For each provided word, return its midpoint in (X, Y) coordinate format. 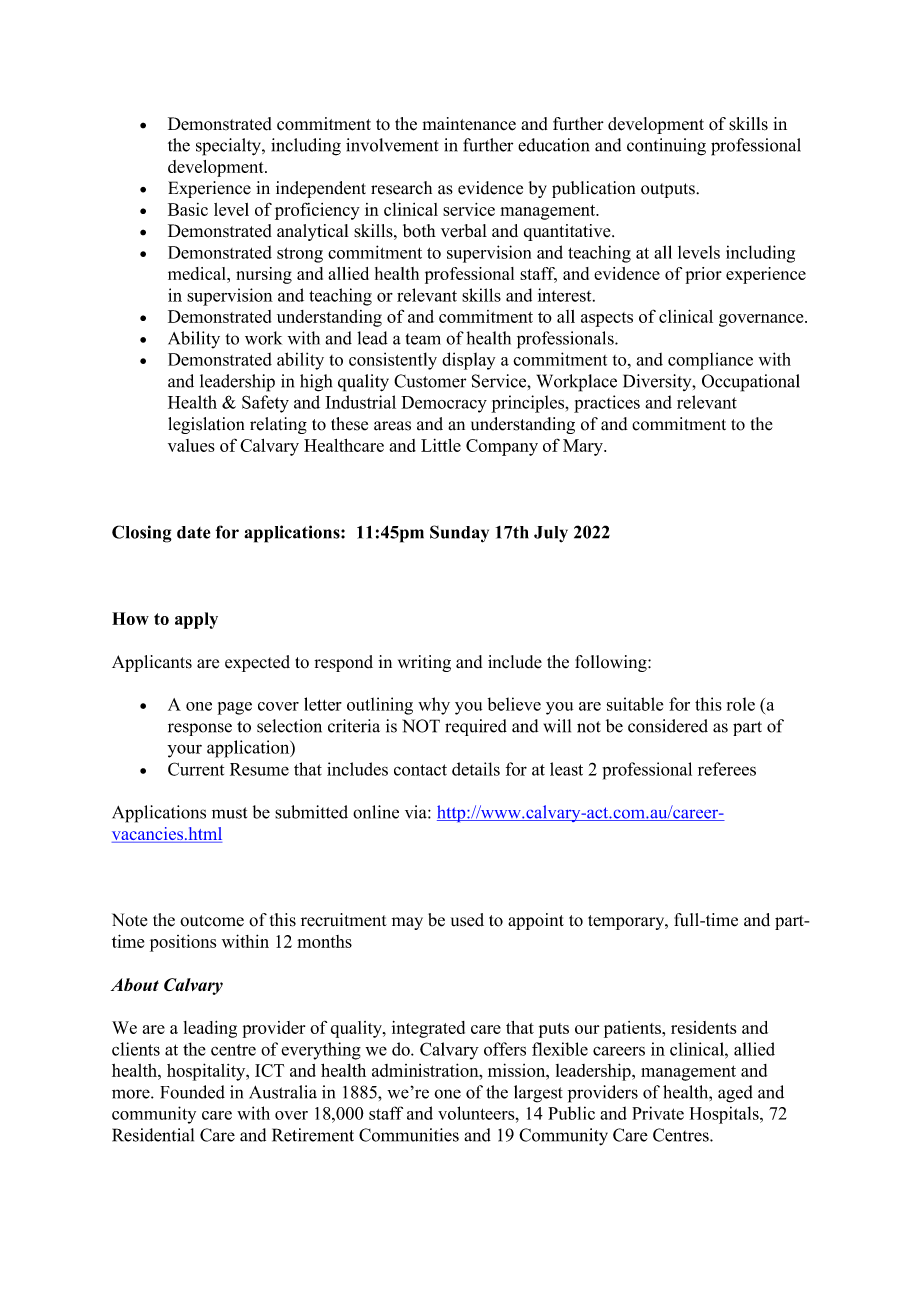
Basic (188, 209)
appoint (536, 921)
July (551, 534)
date (193, 532)
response (200, 729)
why (434, 706)
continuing (666, 147)
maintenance (469, 124)
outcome (212, 921)
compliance (710, 361)
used (467, 920)
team (423, 339)
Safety (265, 404)
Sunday (459, 534)
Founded (192, 1092)
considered (668, 726)
